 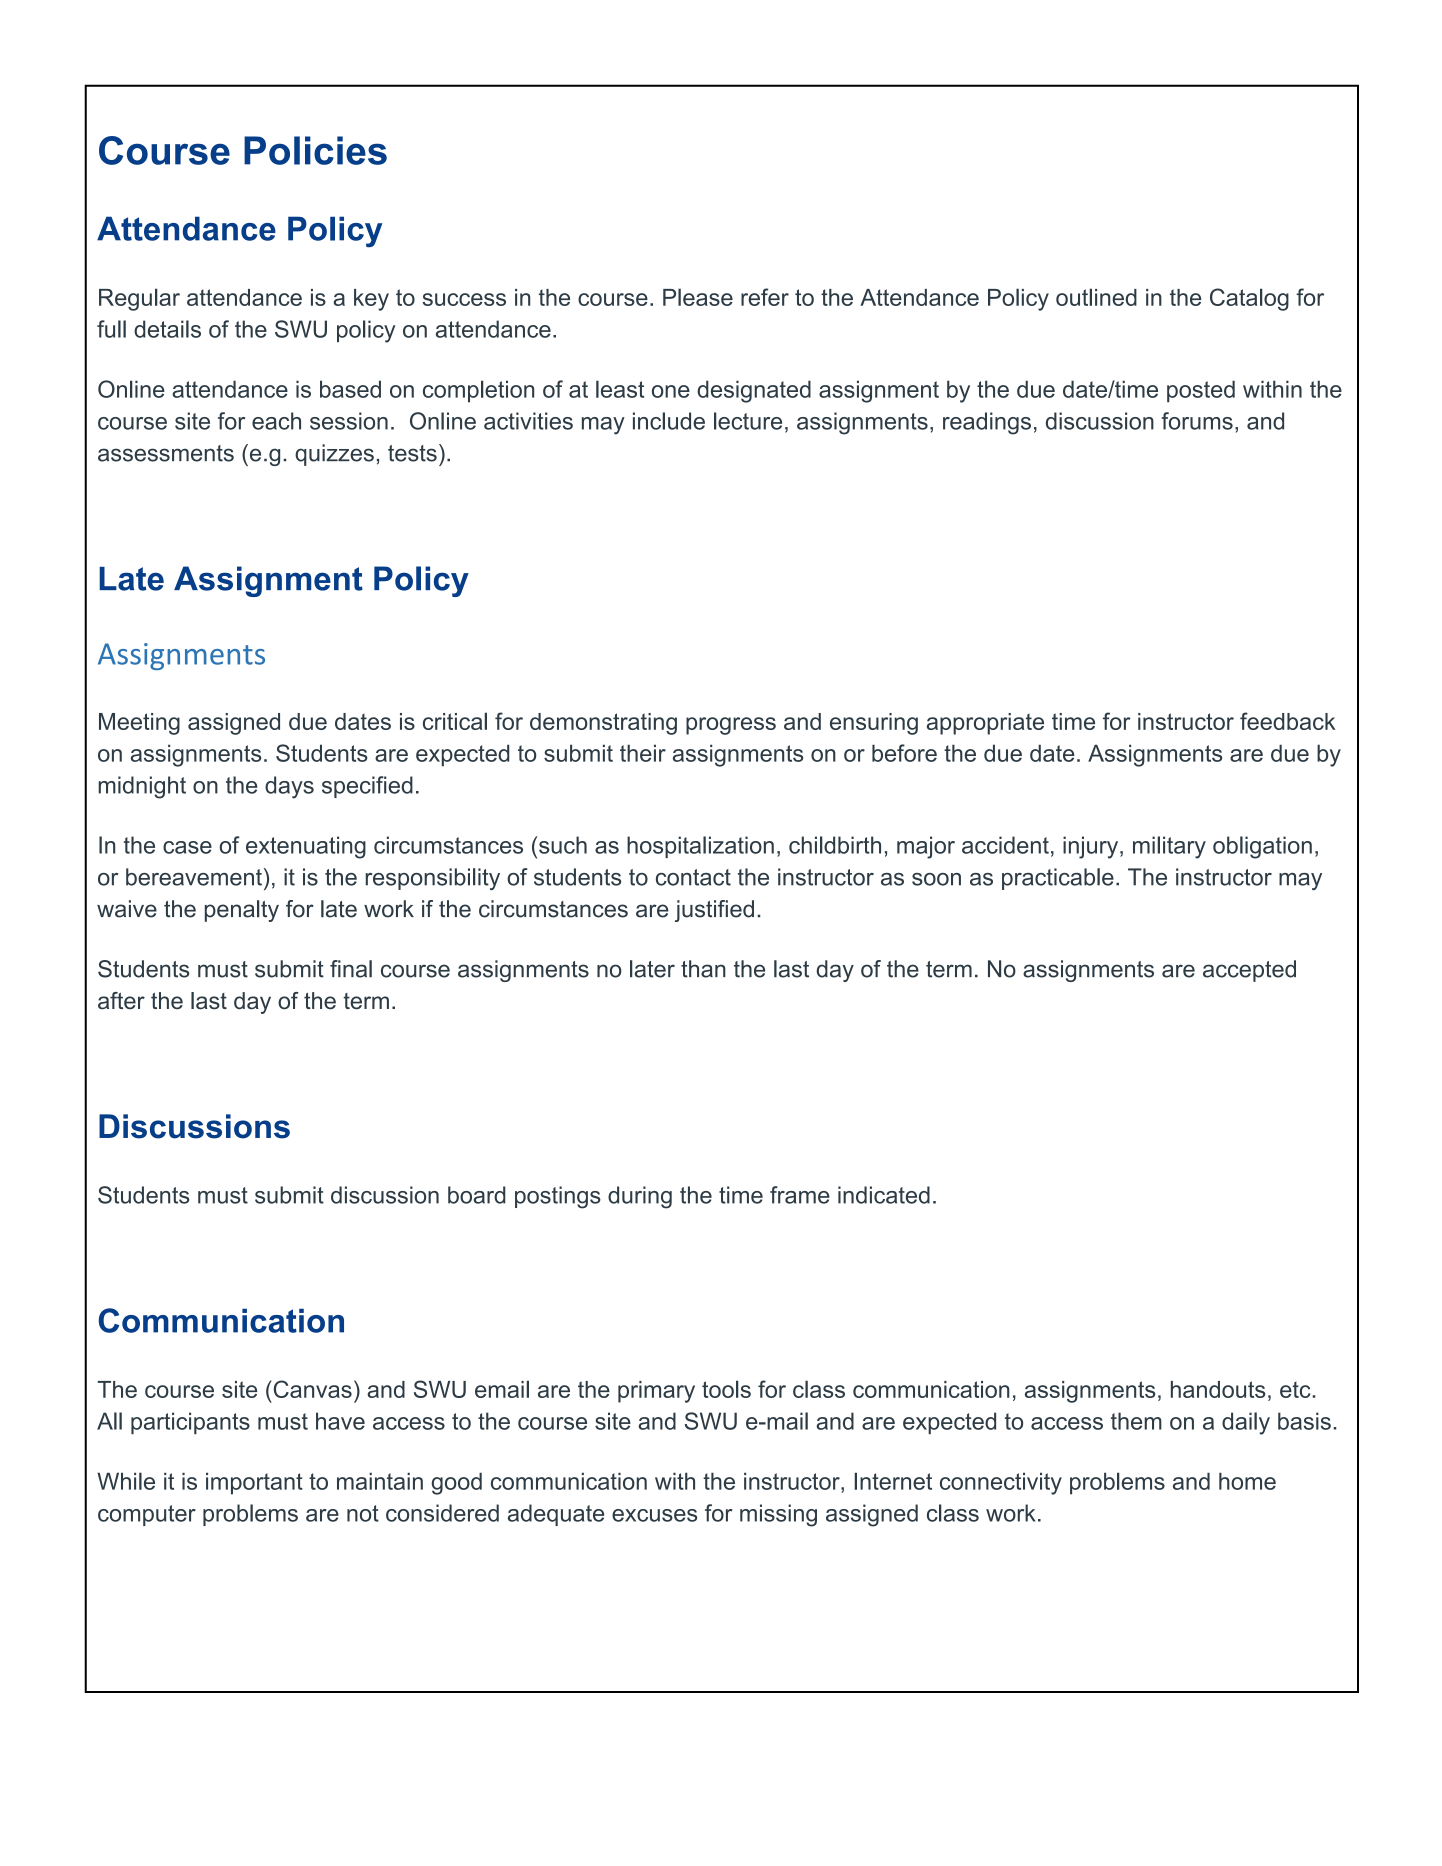 What do you see at coordinates (731, 726) in the screenshot?
I see `progress` at bounding box center [731, 726].
